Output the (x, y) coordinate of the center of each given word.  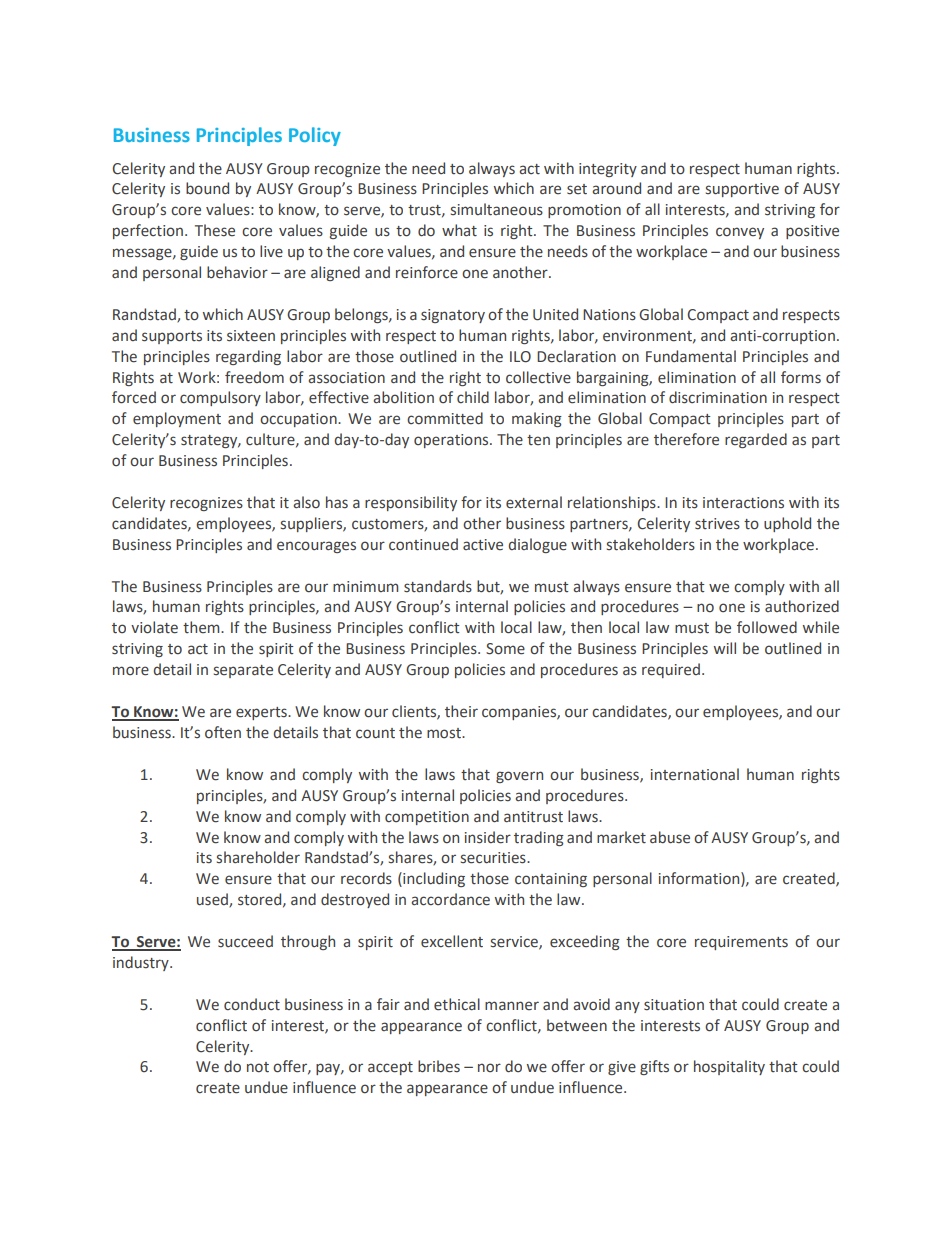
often (223, 732)
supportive (742, 190)
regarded (756, 440)
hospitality (729, 1067)
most (445, 733)
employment (177, 419)
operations (452, 441)
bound (207, 188)
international (695, 774)
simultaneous (497, 209)
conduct (252, 1004)
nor (489, 1067)
